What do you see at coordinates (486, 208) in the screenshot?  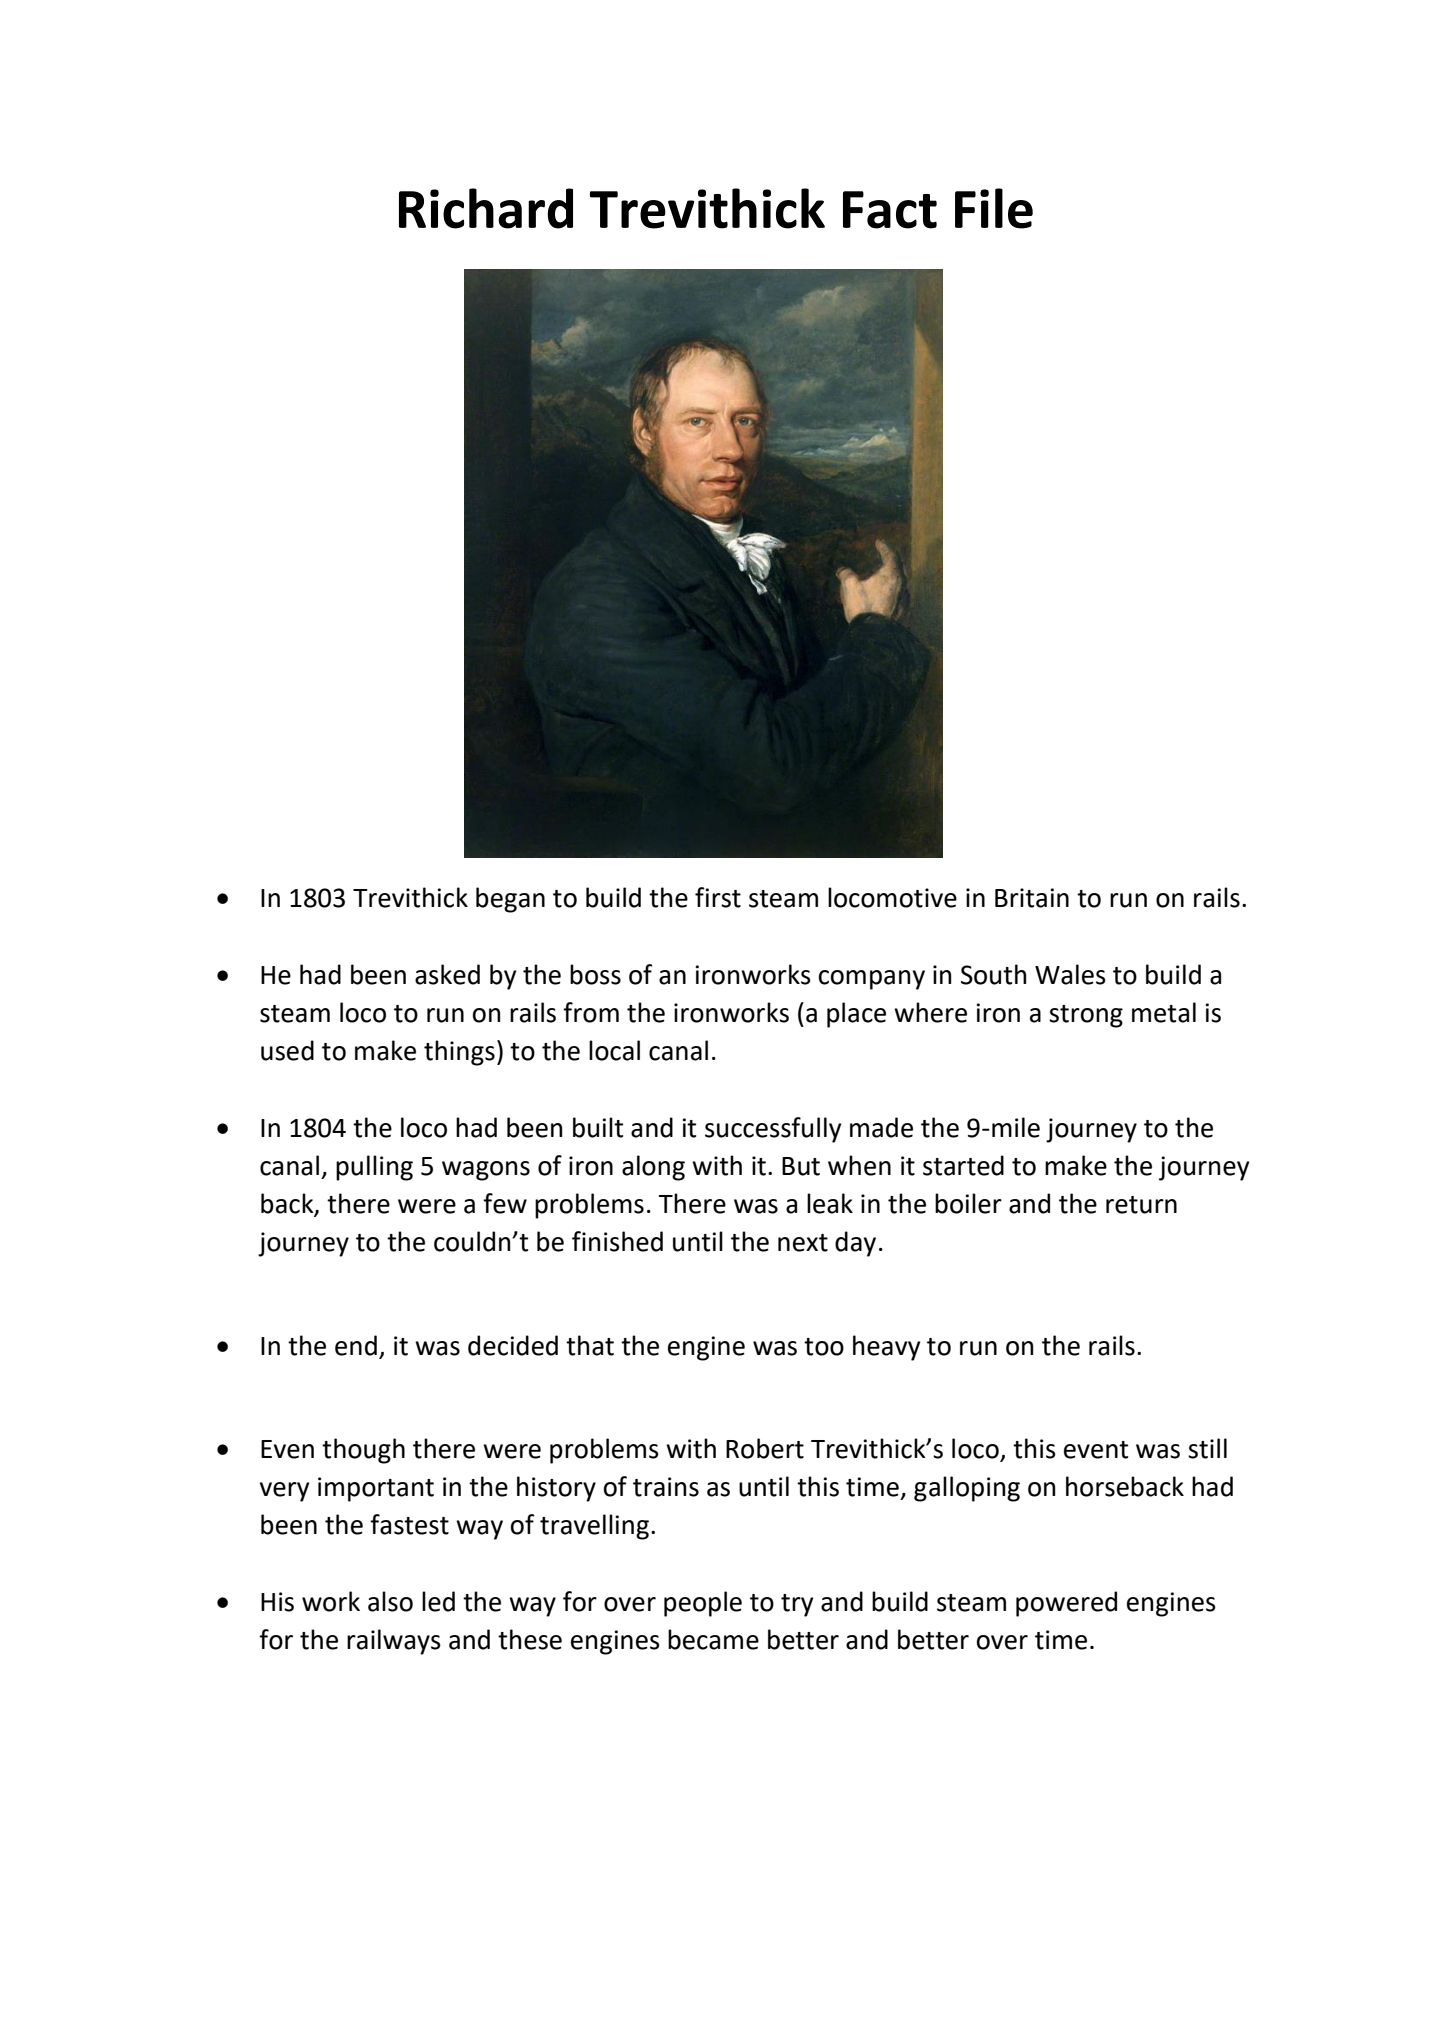 I see `Richard` at bounding box center [486, 208].
